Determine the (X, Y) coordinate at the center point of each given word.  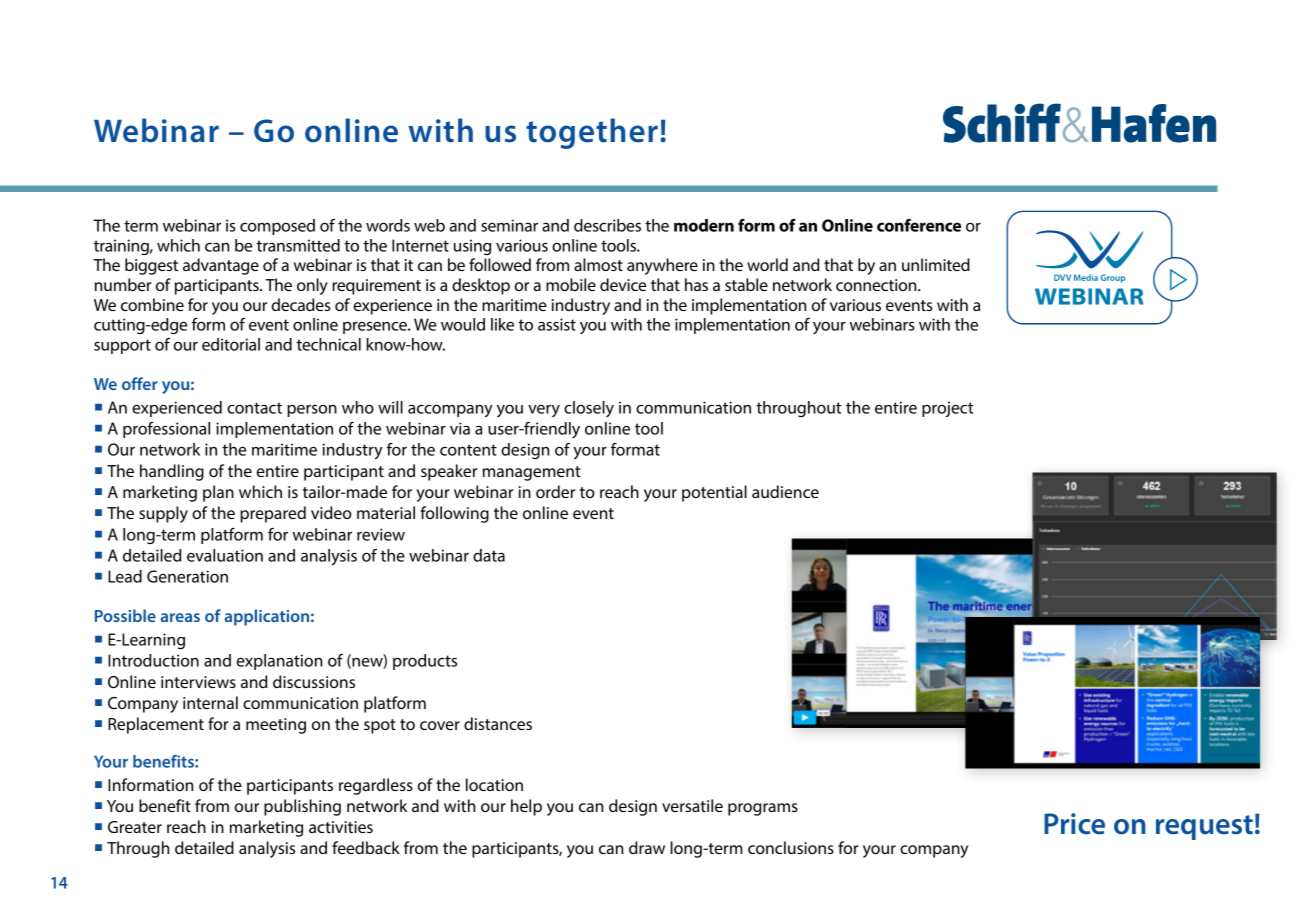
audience (785, 491)
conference (919, 225)
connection (877, 285)
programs (763, 809)
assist (557, 324)
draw (647, 847)
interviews (198, 682)
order (555, 491)
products (425, 662)
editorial (231, 344)
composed (277, 227)
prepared (273, 514)
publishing (302, 807)
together (592, 133)
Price (1074, 824)
